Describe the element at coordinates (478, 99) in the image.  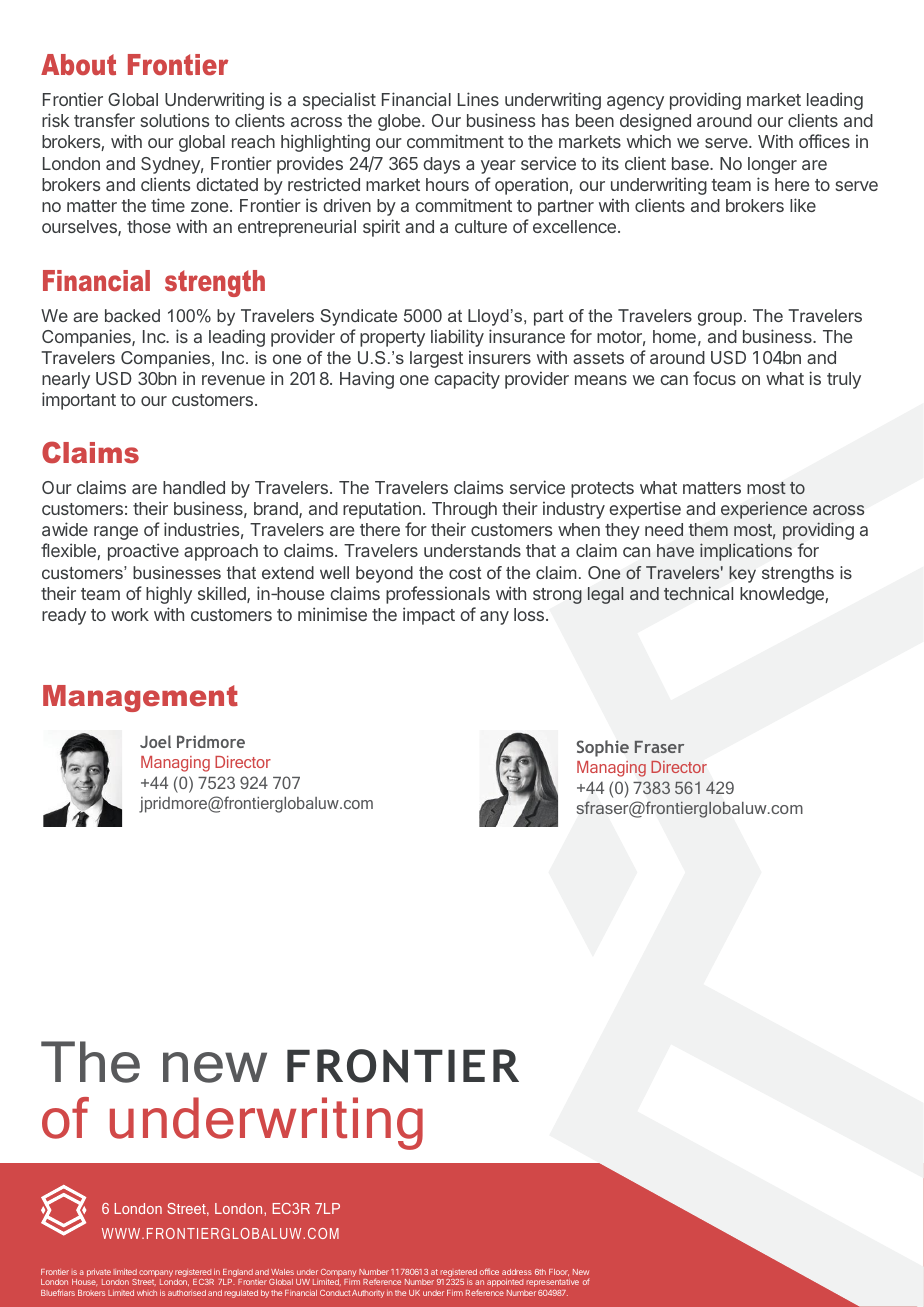
I see `Lines` at that location.
